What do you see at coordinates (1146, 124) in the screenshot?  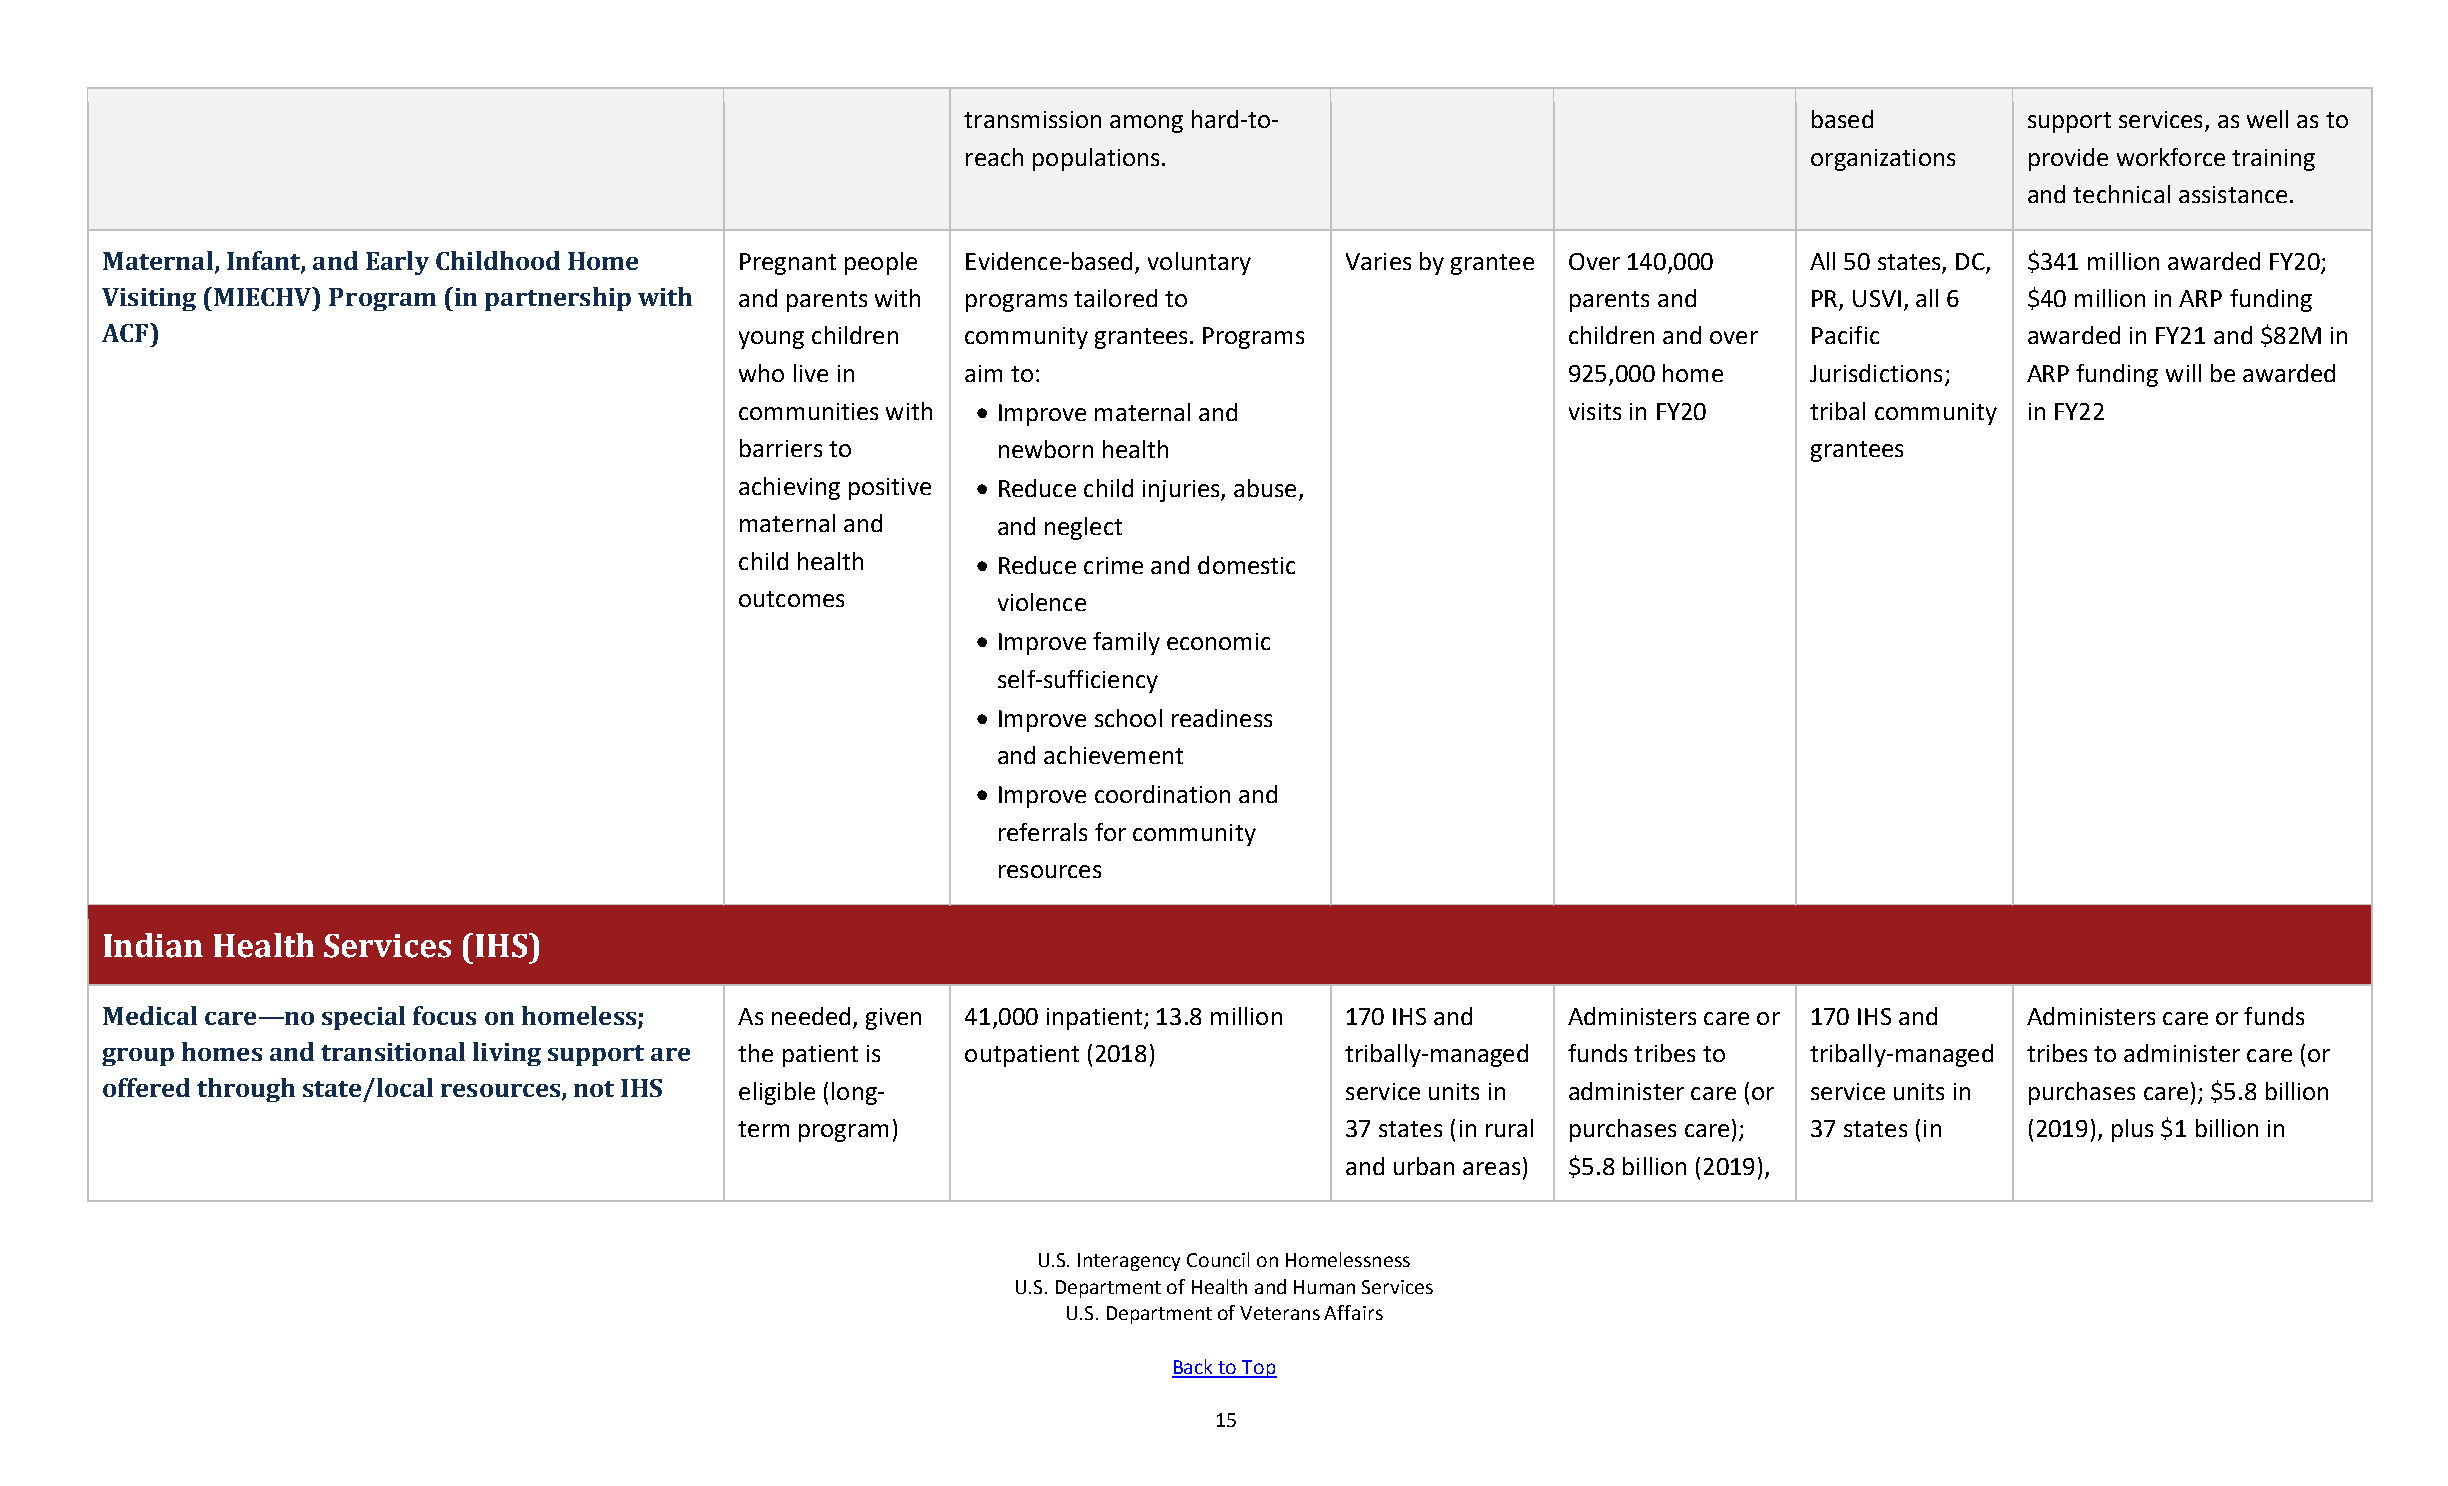 I see `among` at bounding box center [1146, 124].
